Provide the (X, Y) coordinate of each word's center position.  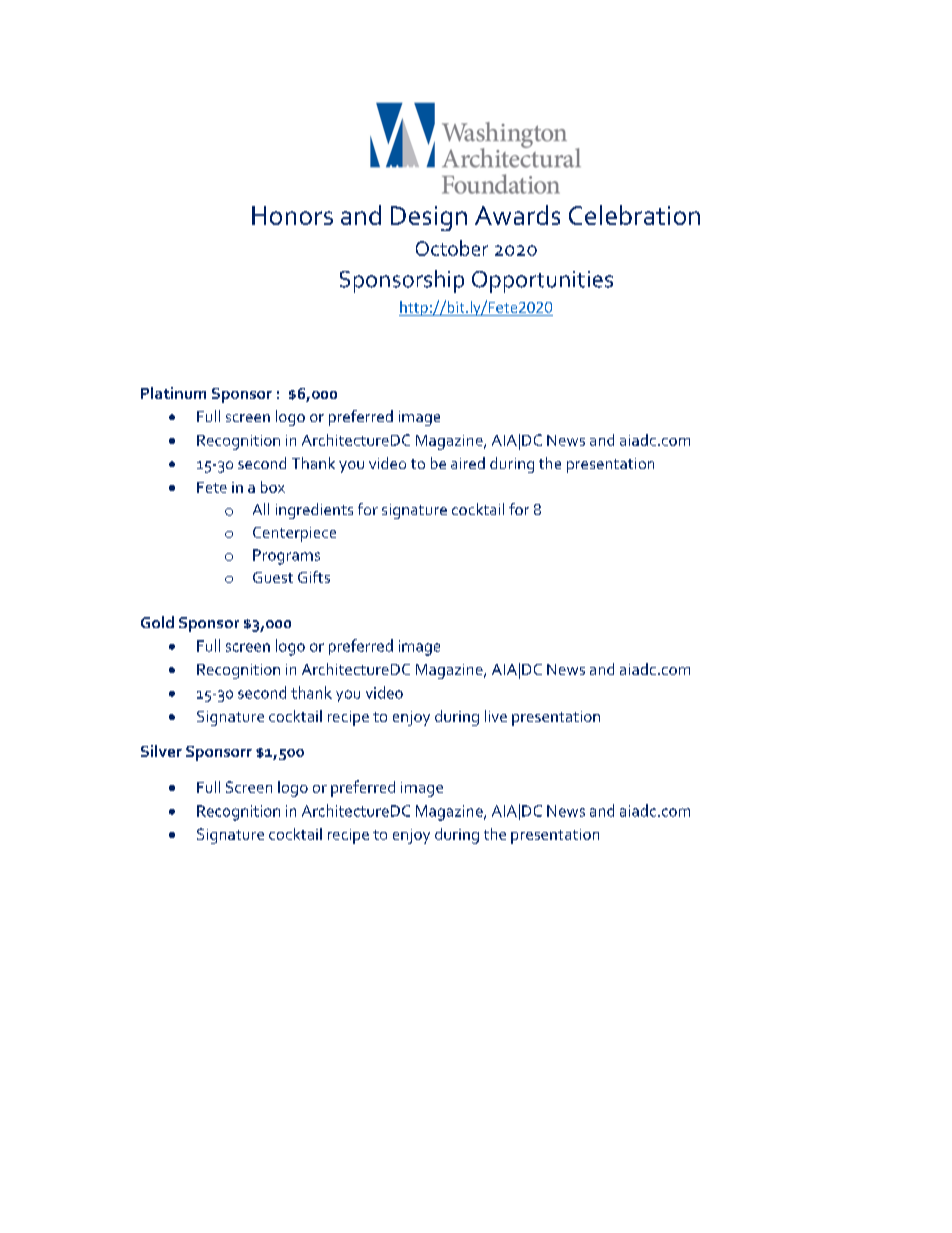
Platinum (173, 393)
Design (429, 218)
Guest (273, 577)
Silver (161, 751)
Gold (157, 622)
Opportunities (542, 282)
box (273, 487)
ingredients (314, 511)
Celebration (634, 215)
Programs (286, 557)
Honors (292, 215)
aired (468, 463)
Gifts (314, 577)
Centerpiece (294, 534)
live (496, 716)
